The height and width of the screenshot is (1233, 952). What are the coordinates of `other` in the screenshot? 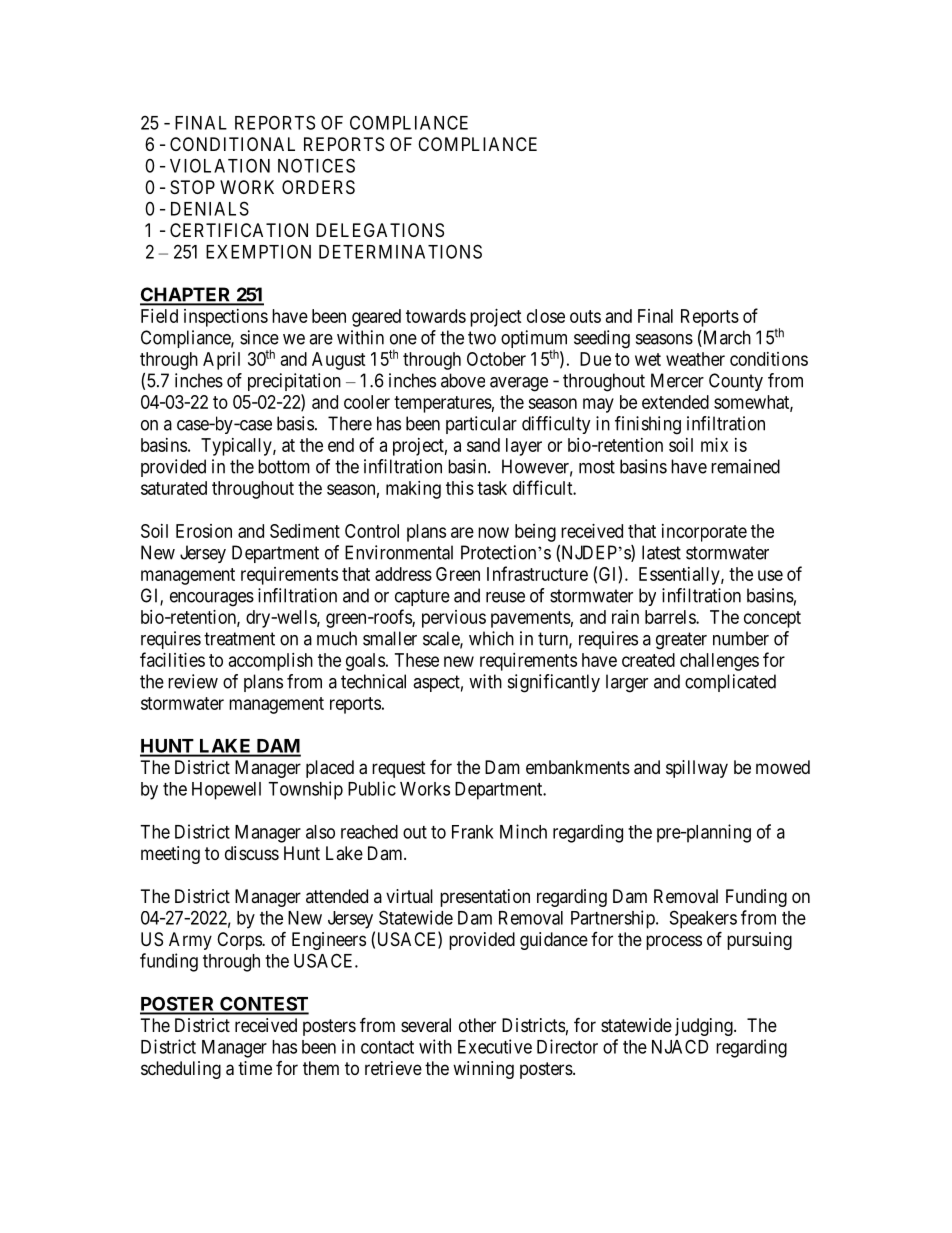 It's located at (477, 1025).
